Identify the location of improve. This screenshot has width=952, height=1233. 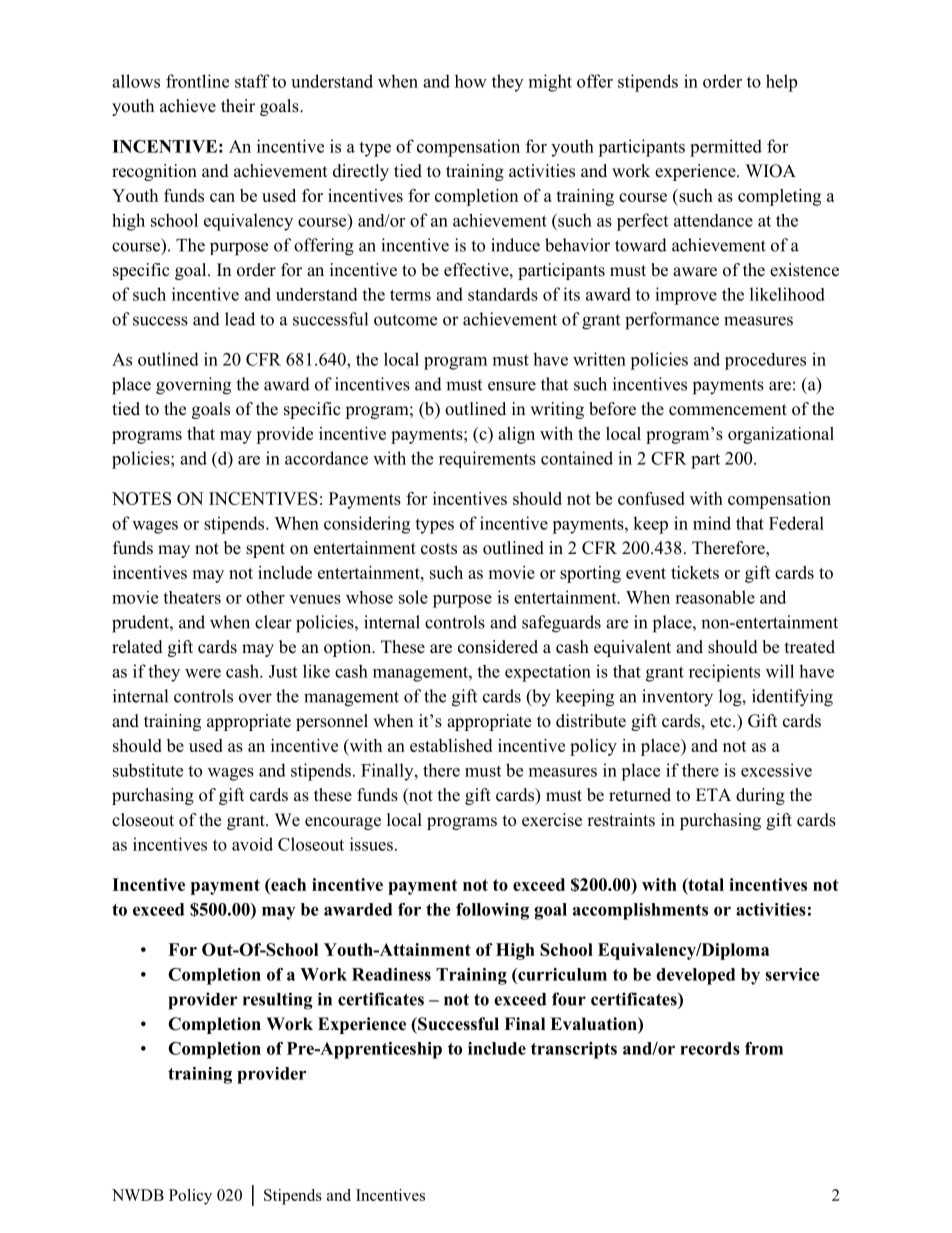
(686, 296).
